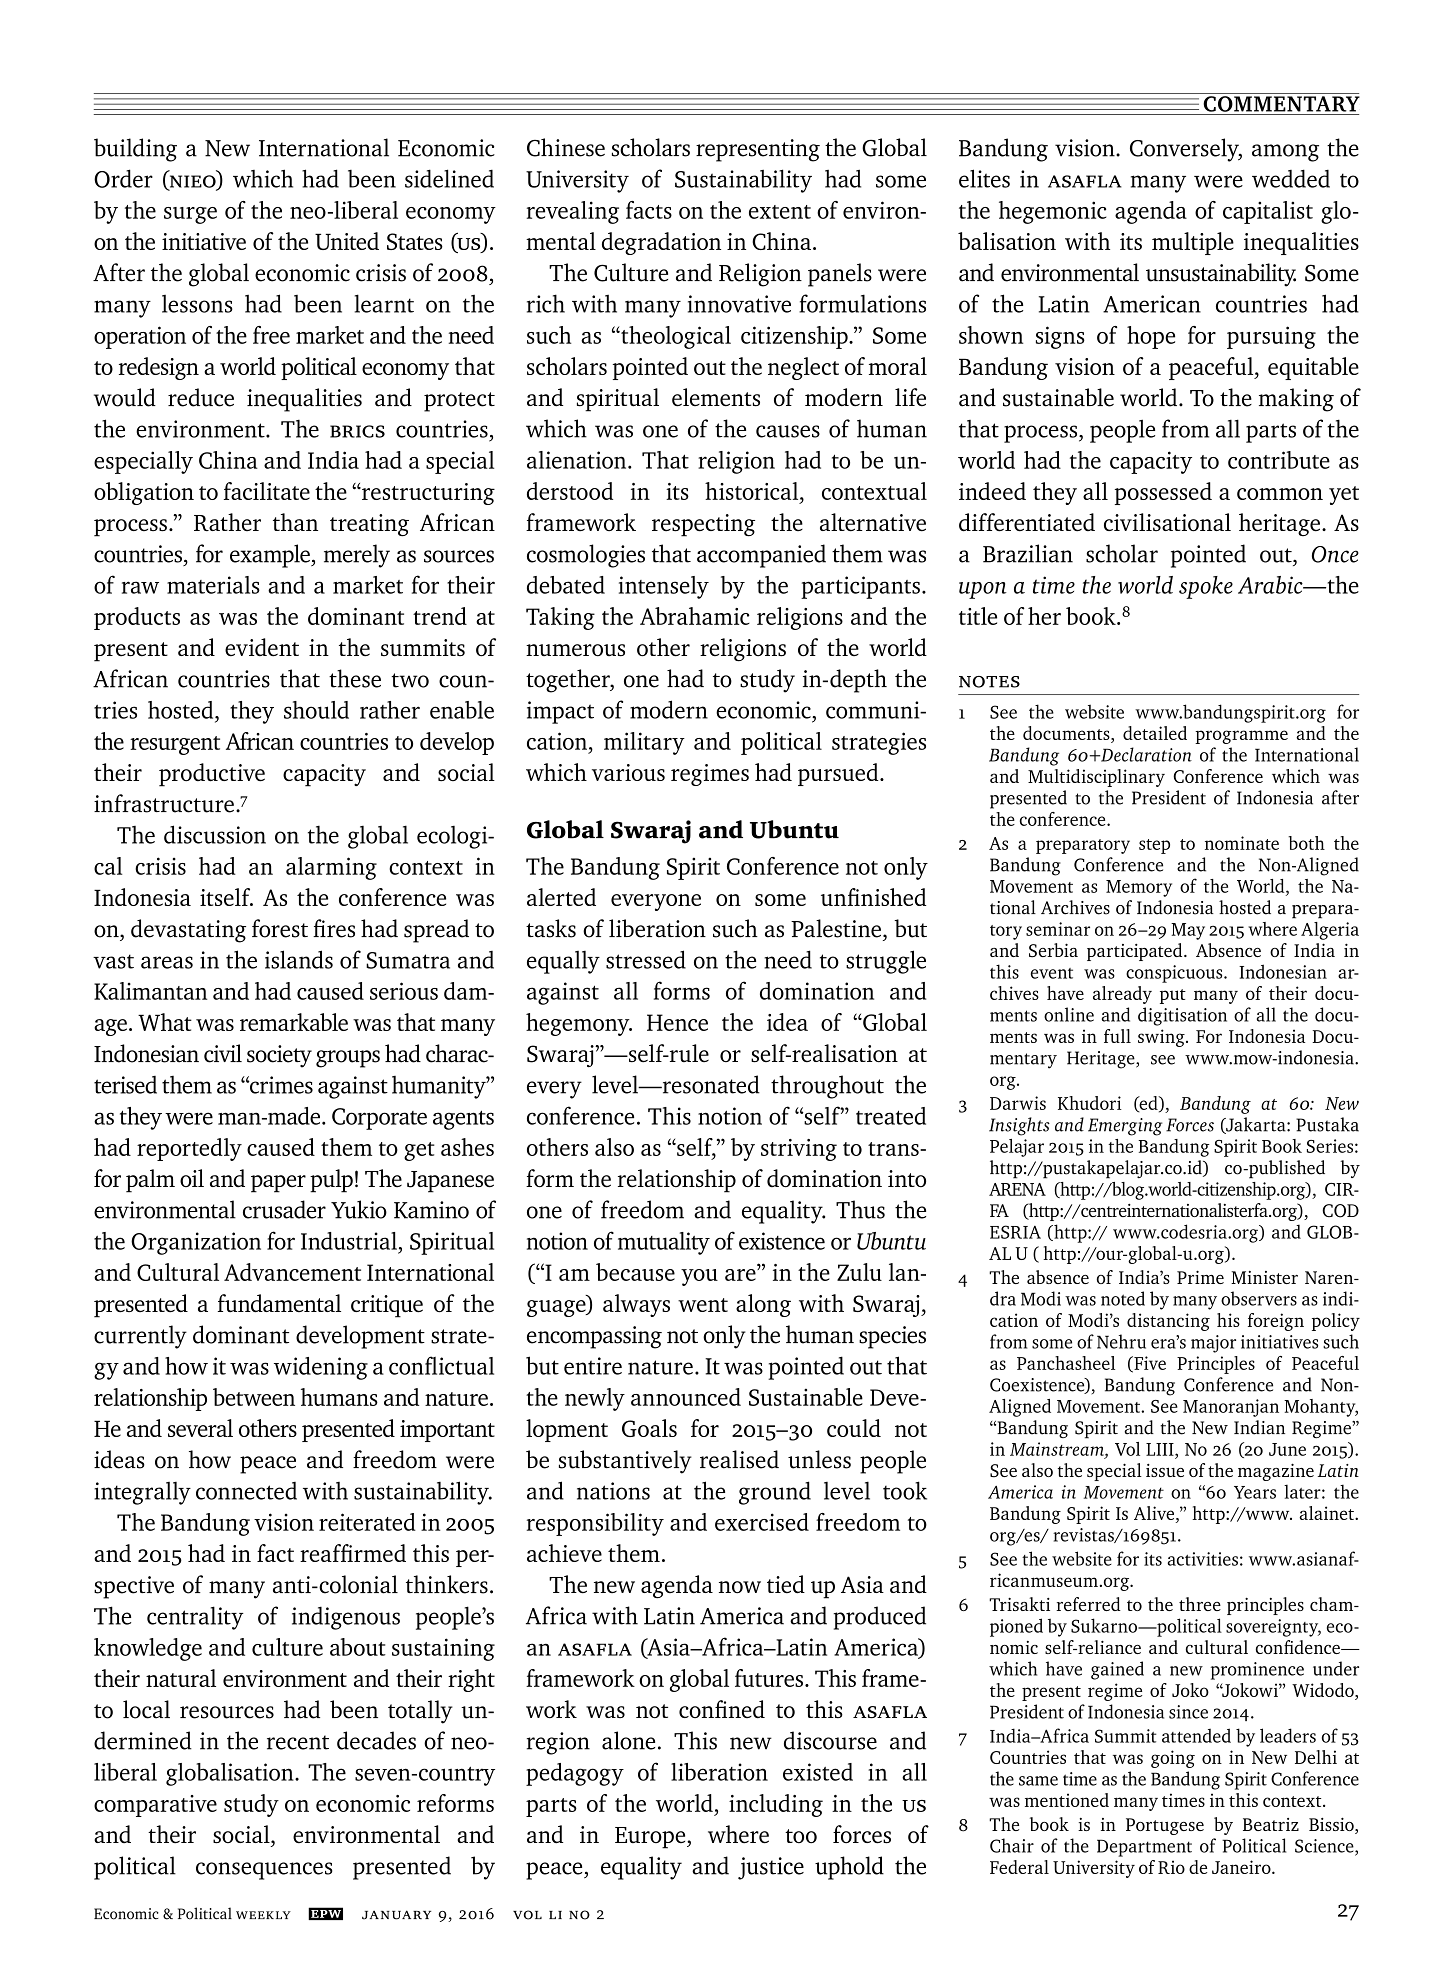 The height and width of the image is (1968, 1453). What do you see at coordinates (1193, 243) in the image?
I see `multiple` at bounding box center [1193, 243].
